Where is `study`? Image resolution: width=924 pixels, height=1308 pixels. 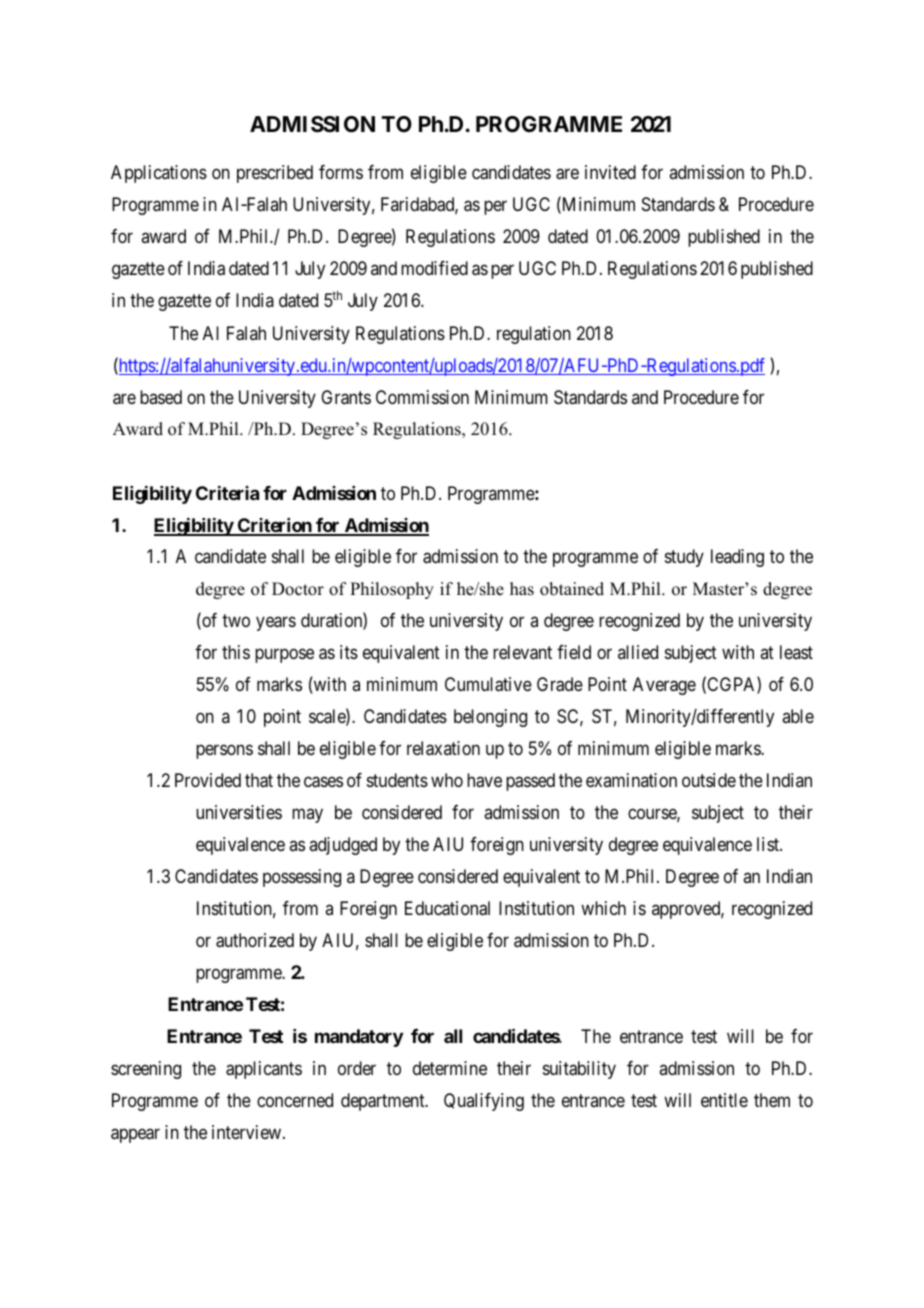
study is located at coordinates (684, 558).
